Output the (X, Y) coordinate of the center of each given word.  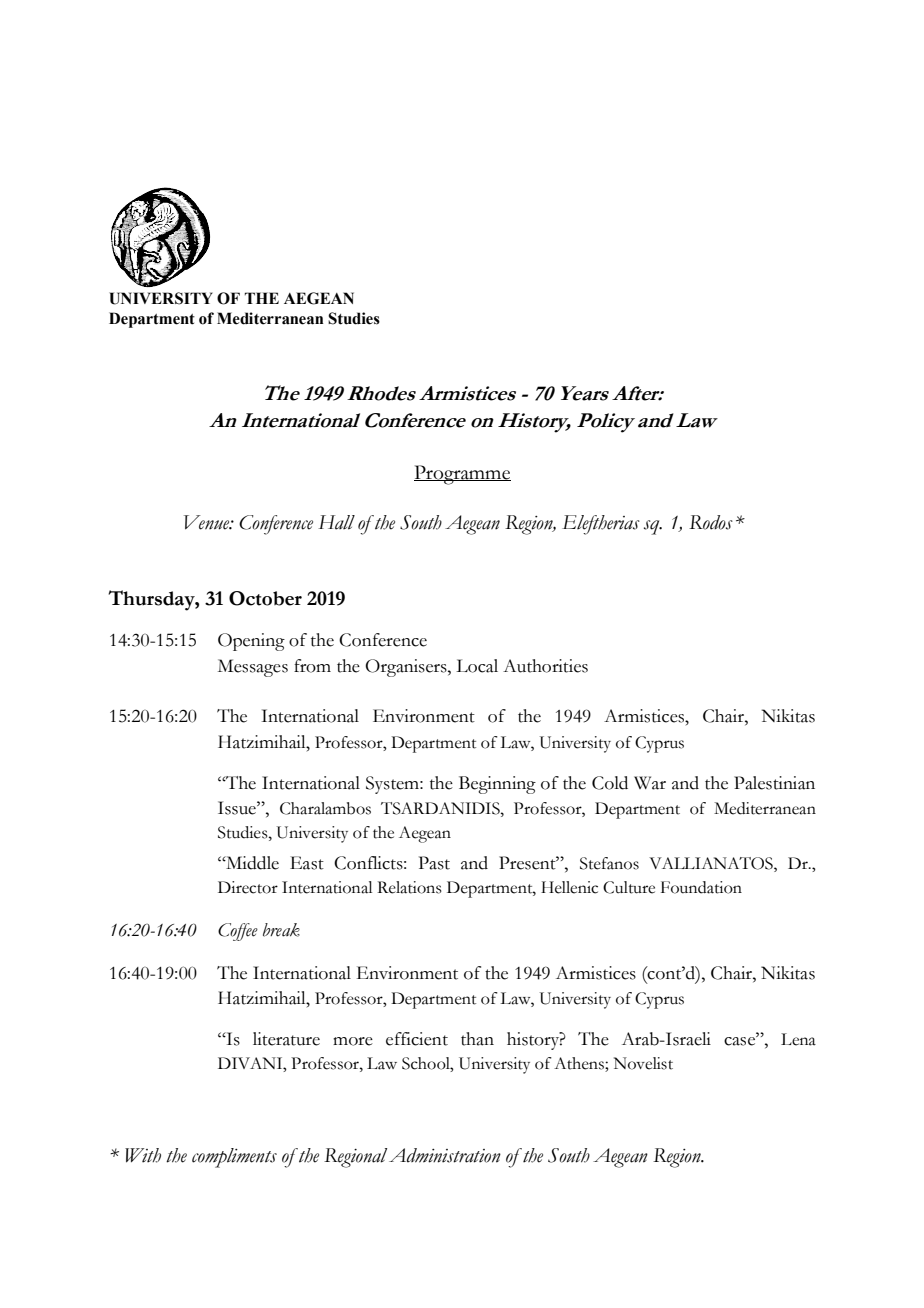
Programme (462, 475)
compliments (234, 1158)
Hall (336, 522)
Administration (445, 1155)
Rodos (711, 522)
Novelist (643, 1063)
